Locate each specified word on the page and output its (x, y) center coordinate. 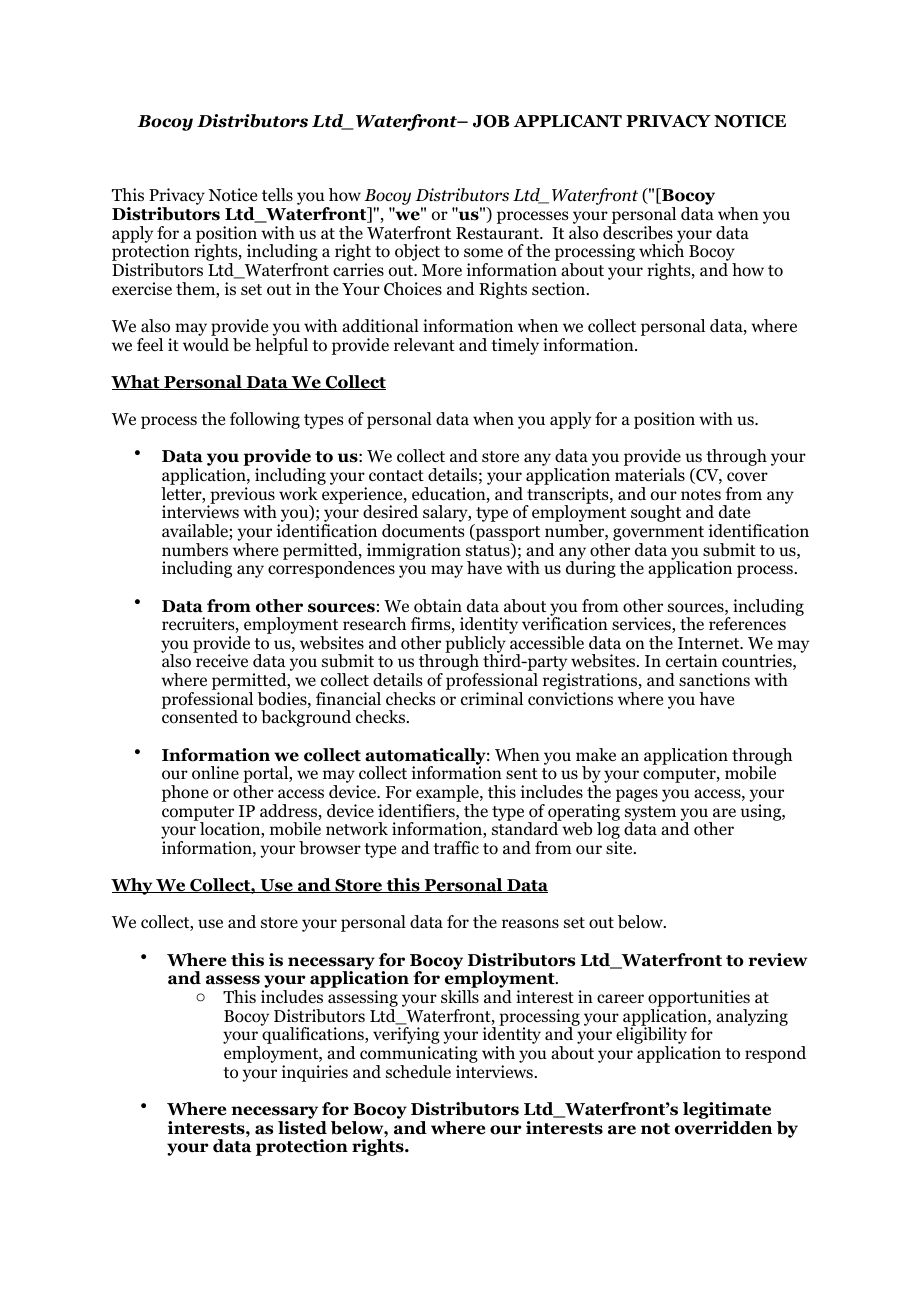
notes (701, 495)
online (215, 773)
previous (241, 496)
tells (277, 194)
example (448, 795)
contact (396, 476)
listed (302, 1128)
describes (638, 233)
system (650, 814)
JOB (491, 121)
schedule (418, 1072)
